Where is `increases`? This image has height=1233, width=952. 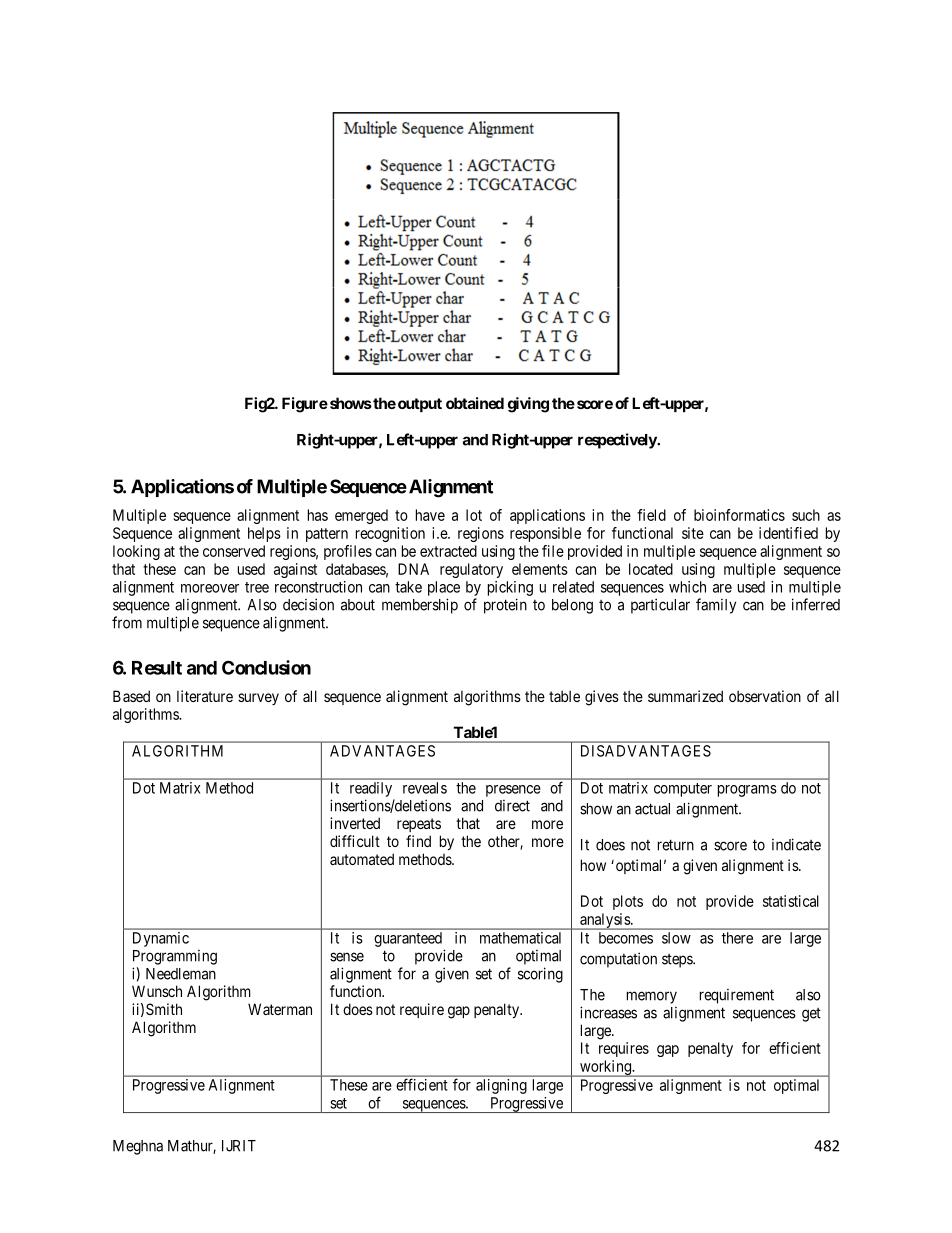
increases is located at coordinates (608, 1012).
